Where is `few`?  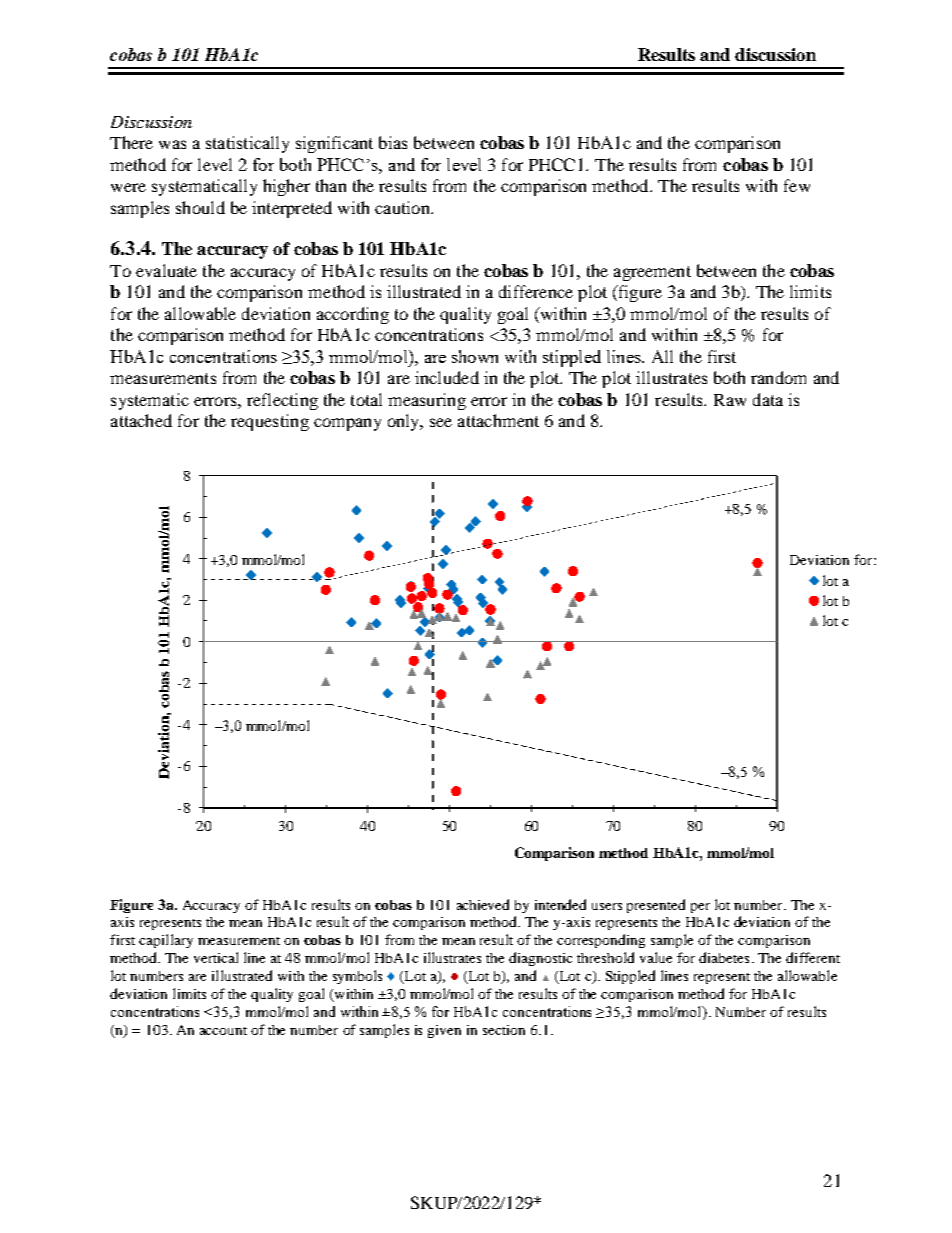
few is located at coordinates (797, 185).
